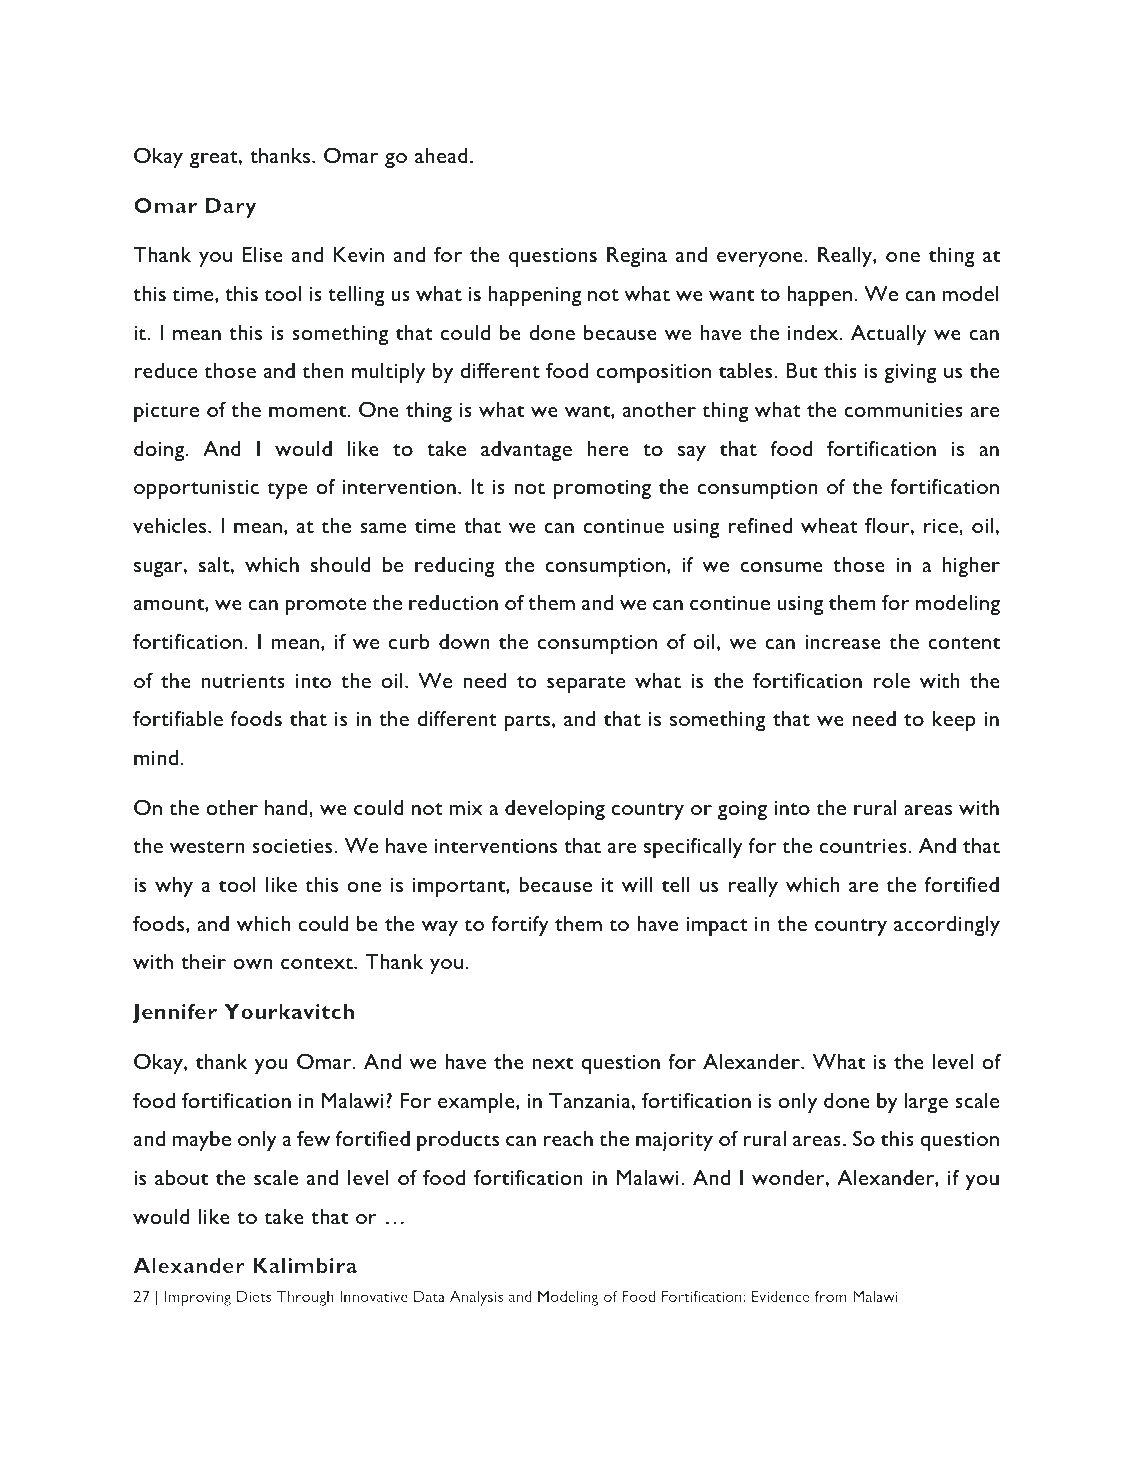 The height and width of the document is (1467, 1134). Describe the element at coordinates (903, 410) in the document. I see `communities` at that location.
